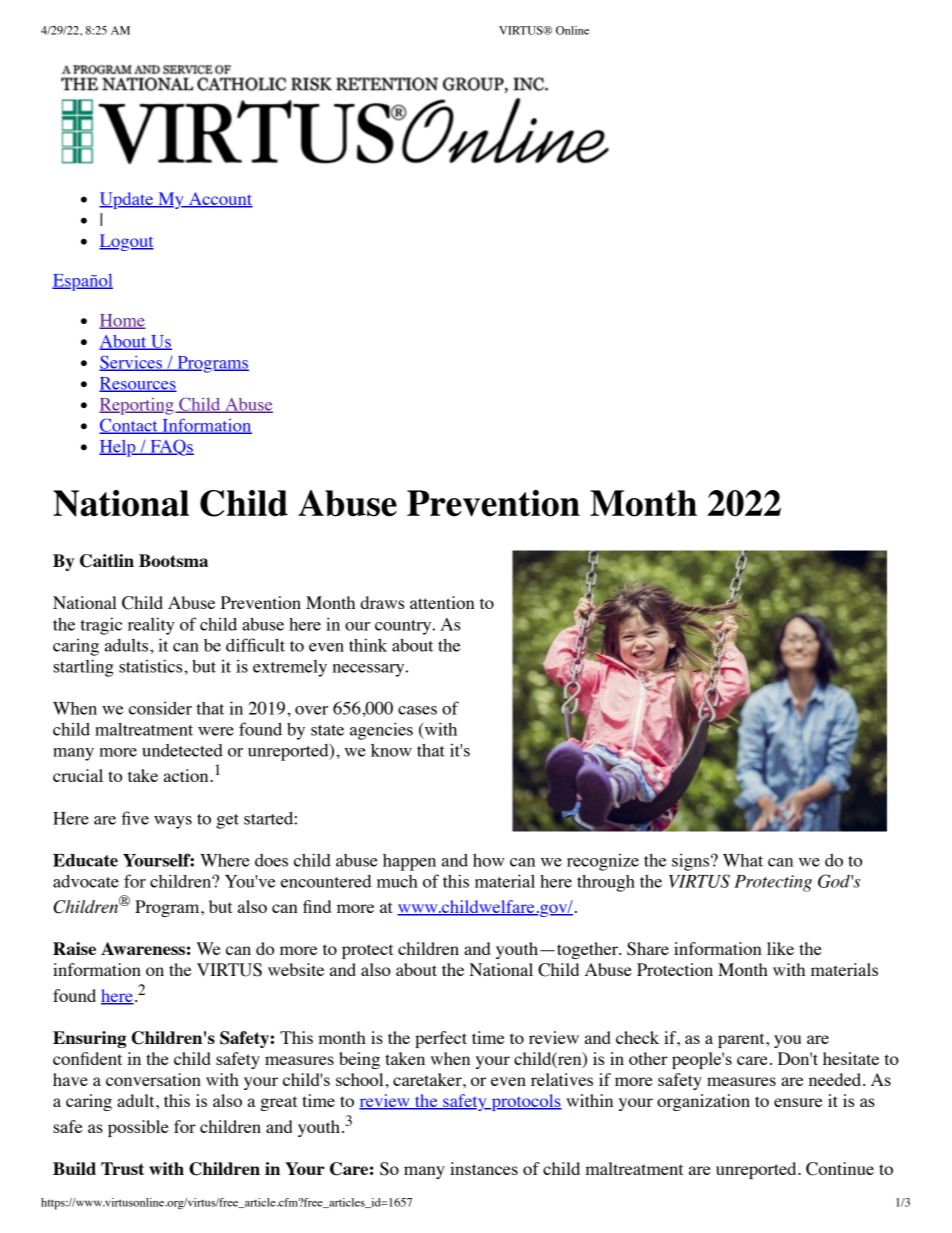 This image has width=952, height=1233. Describe the element at coordinates (382, 602) in the image. I see `draws` at that location.
